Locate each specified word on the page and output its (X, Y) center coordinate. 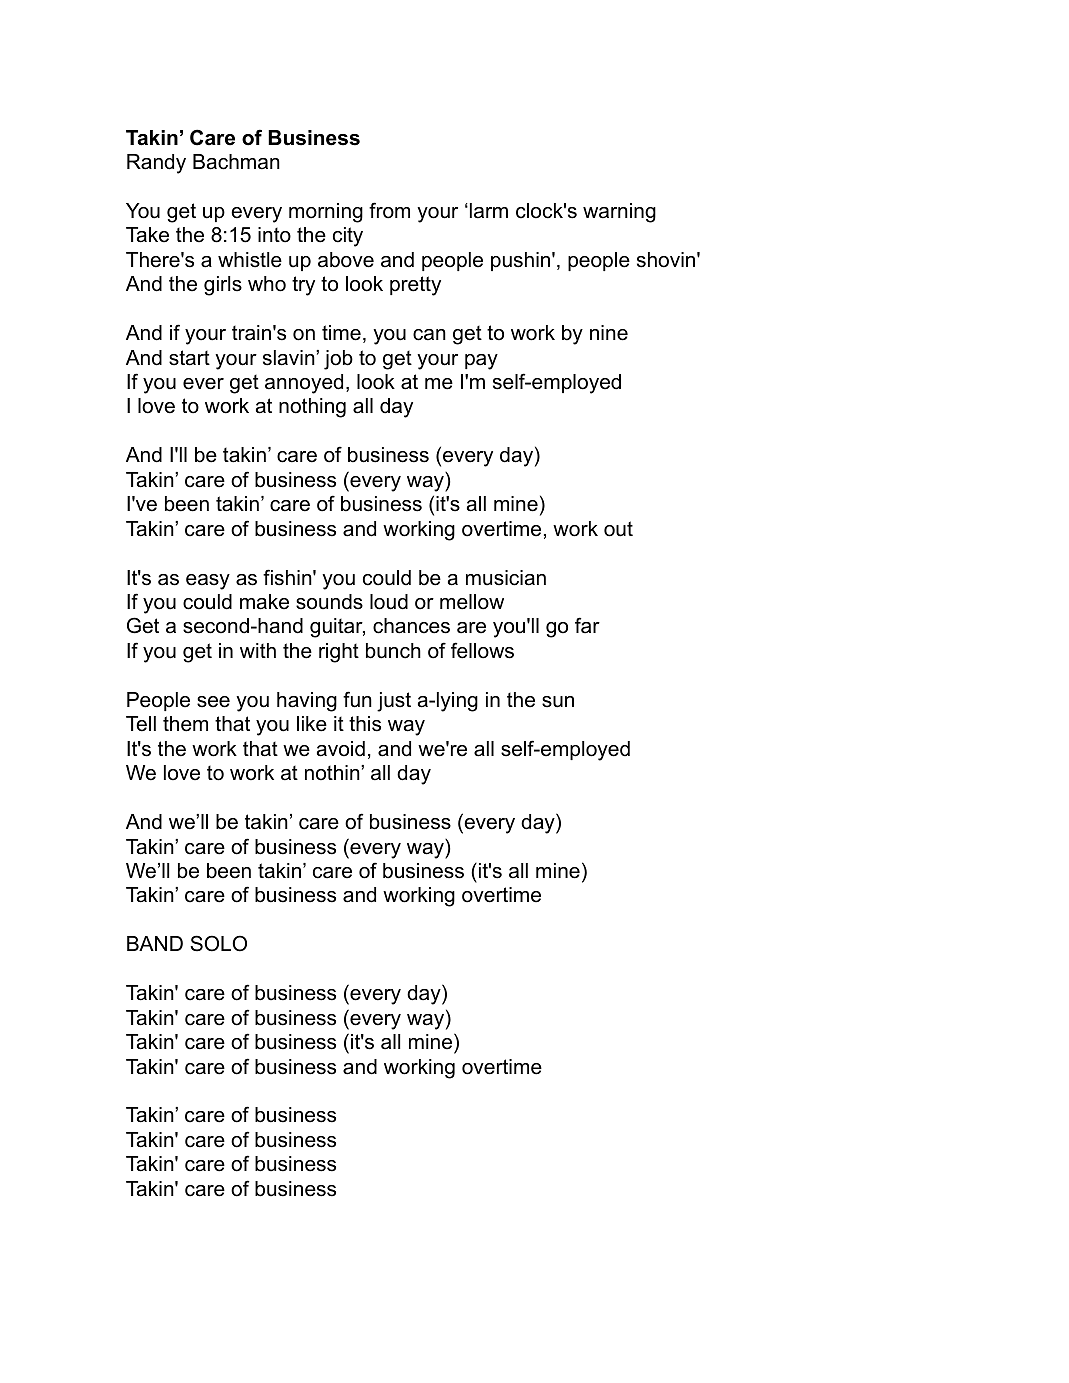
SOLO (218, 943)
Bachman (236, 162)
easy (208, 582)
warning (619, 213)
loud (389, 602)
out (618, 529)
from (389, 210)
